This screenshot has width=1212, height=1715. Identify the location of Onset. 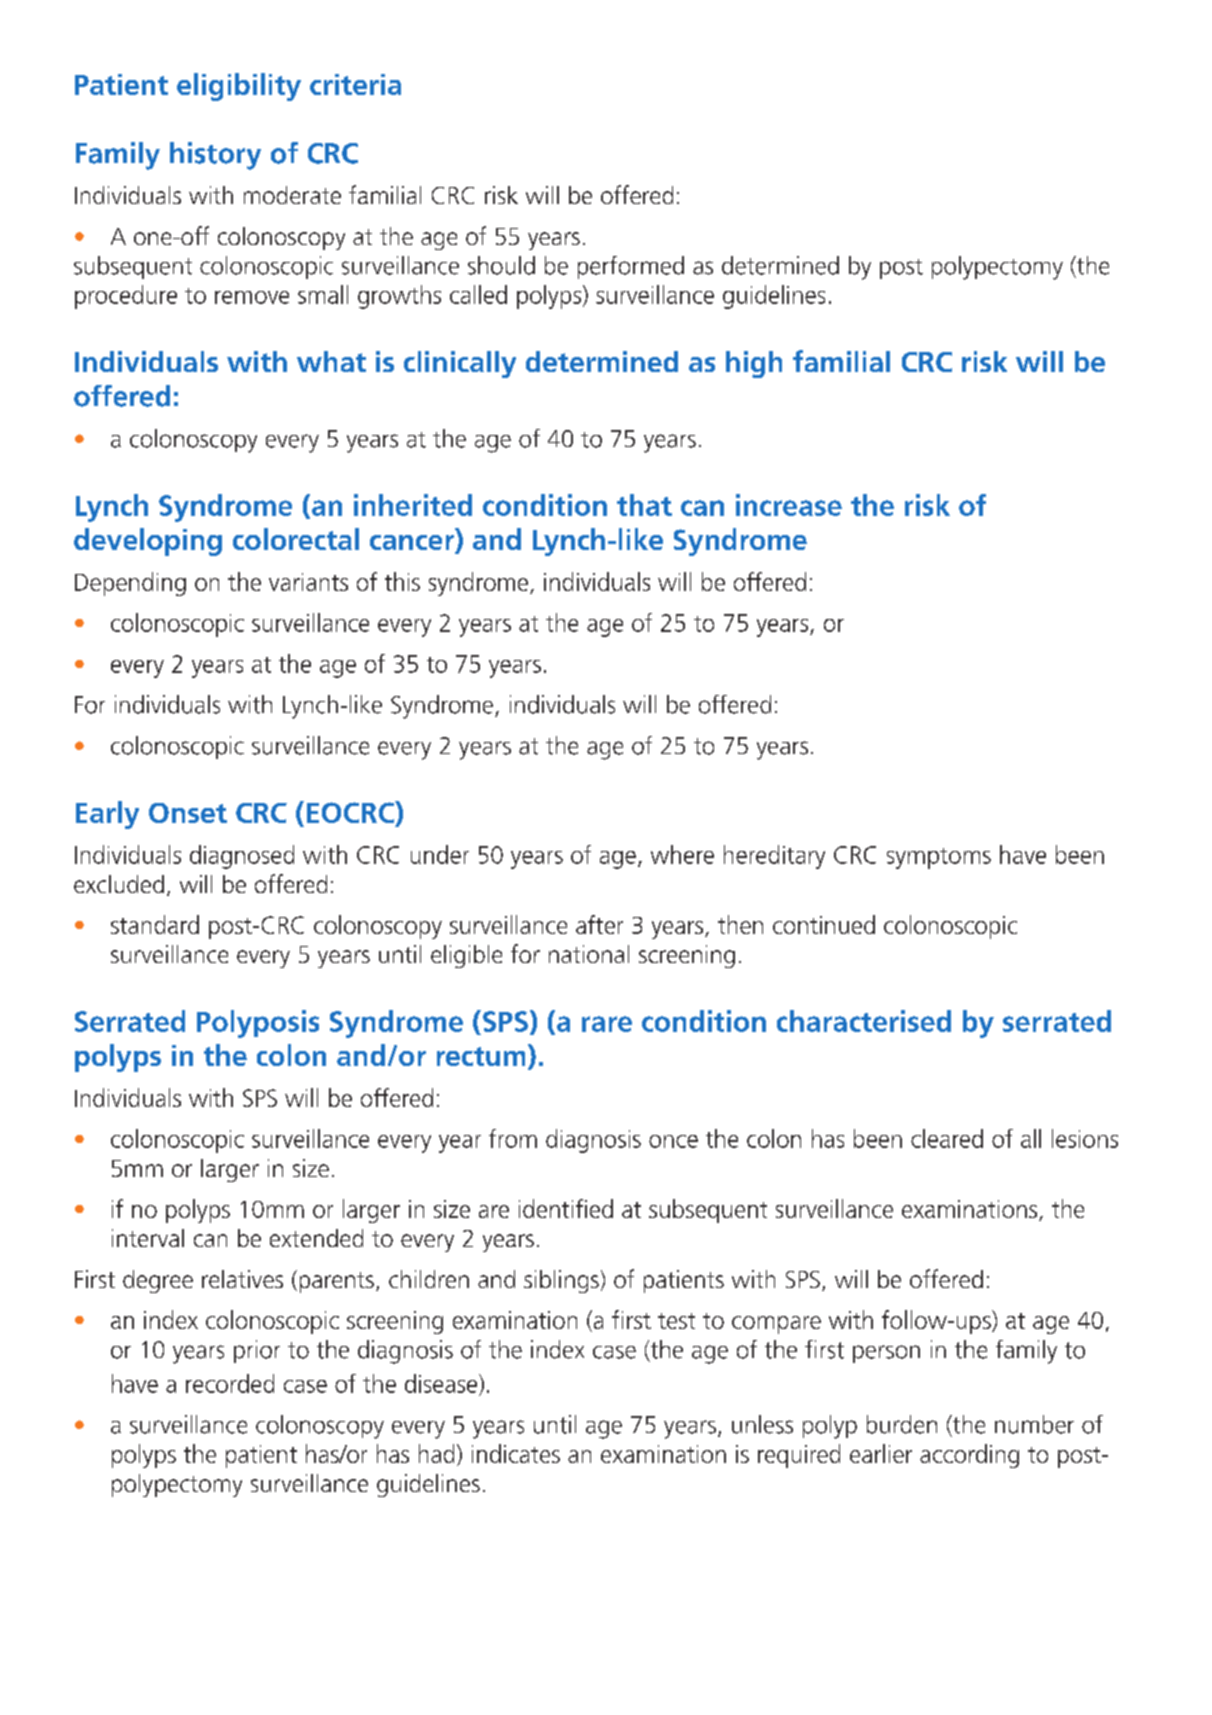
(188, 813).
